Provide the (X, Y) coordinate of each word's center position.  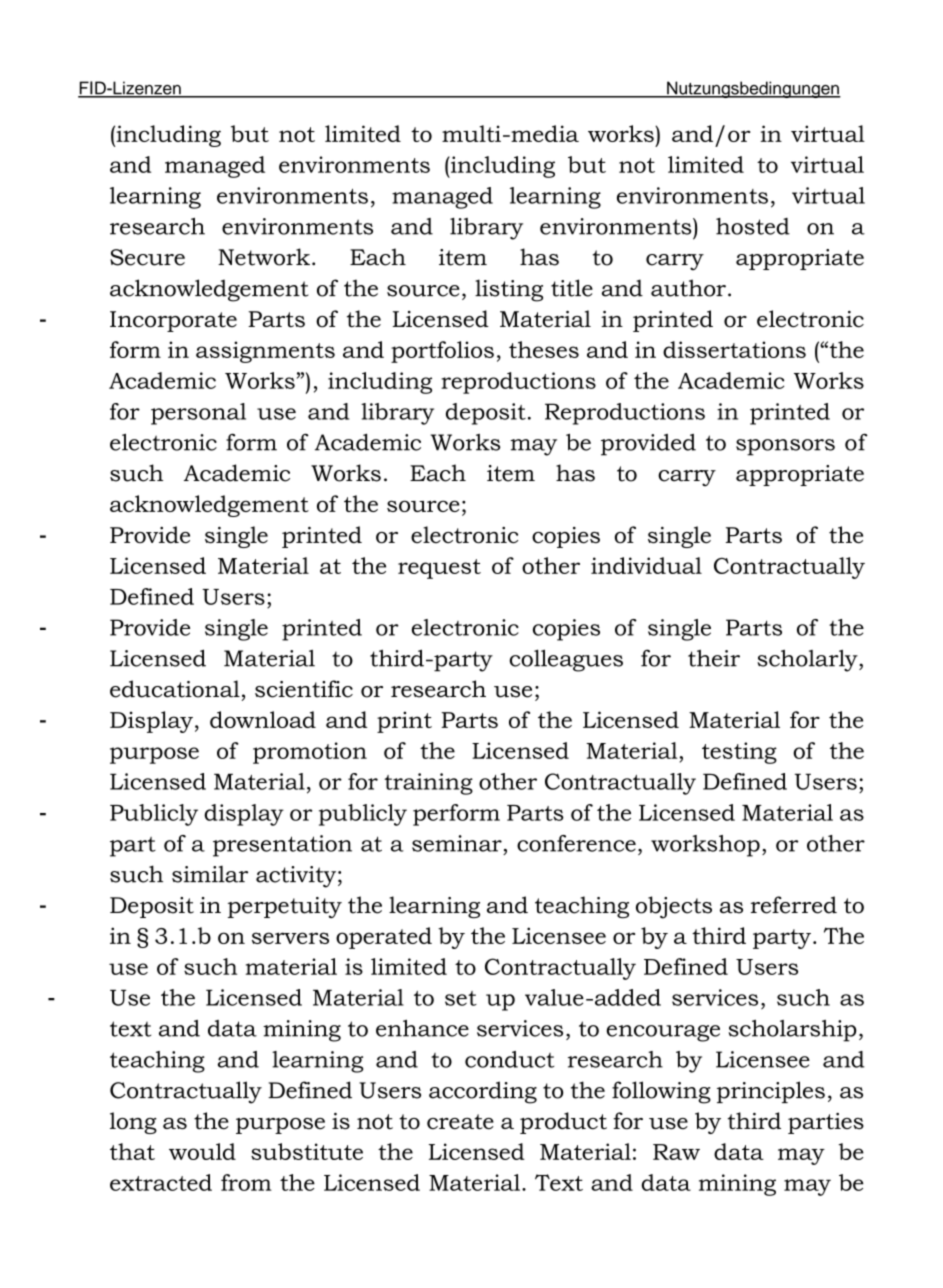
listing (509, 290)
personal (198, 414)
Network (264, 257)
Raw (676, 1152)
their (714, 658)
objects (674, 907)
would (202, 1151)
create (460, 1122)
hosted (753, 226)
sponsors (785, 447)
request (439, 569)
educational (175, 689)
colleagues (566, 660)
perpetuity (285, 907)
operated (384, 938)
